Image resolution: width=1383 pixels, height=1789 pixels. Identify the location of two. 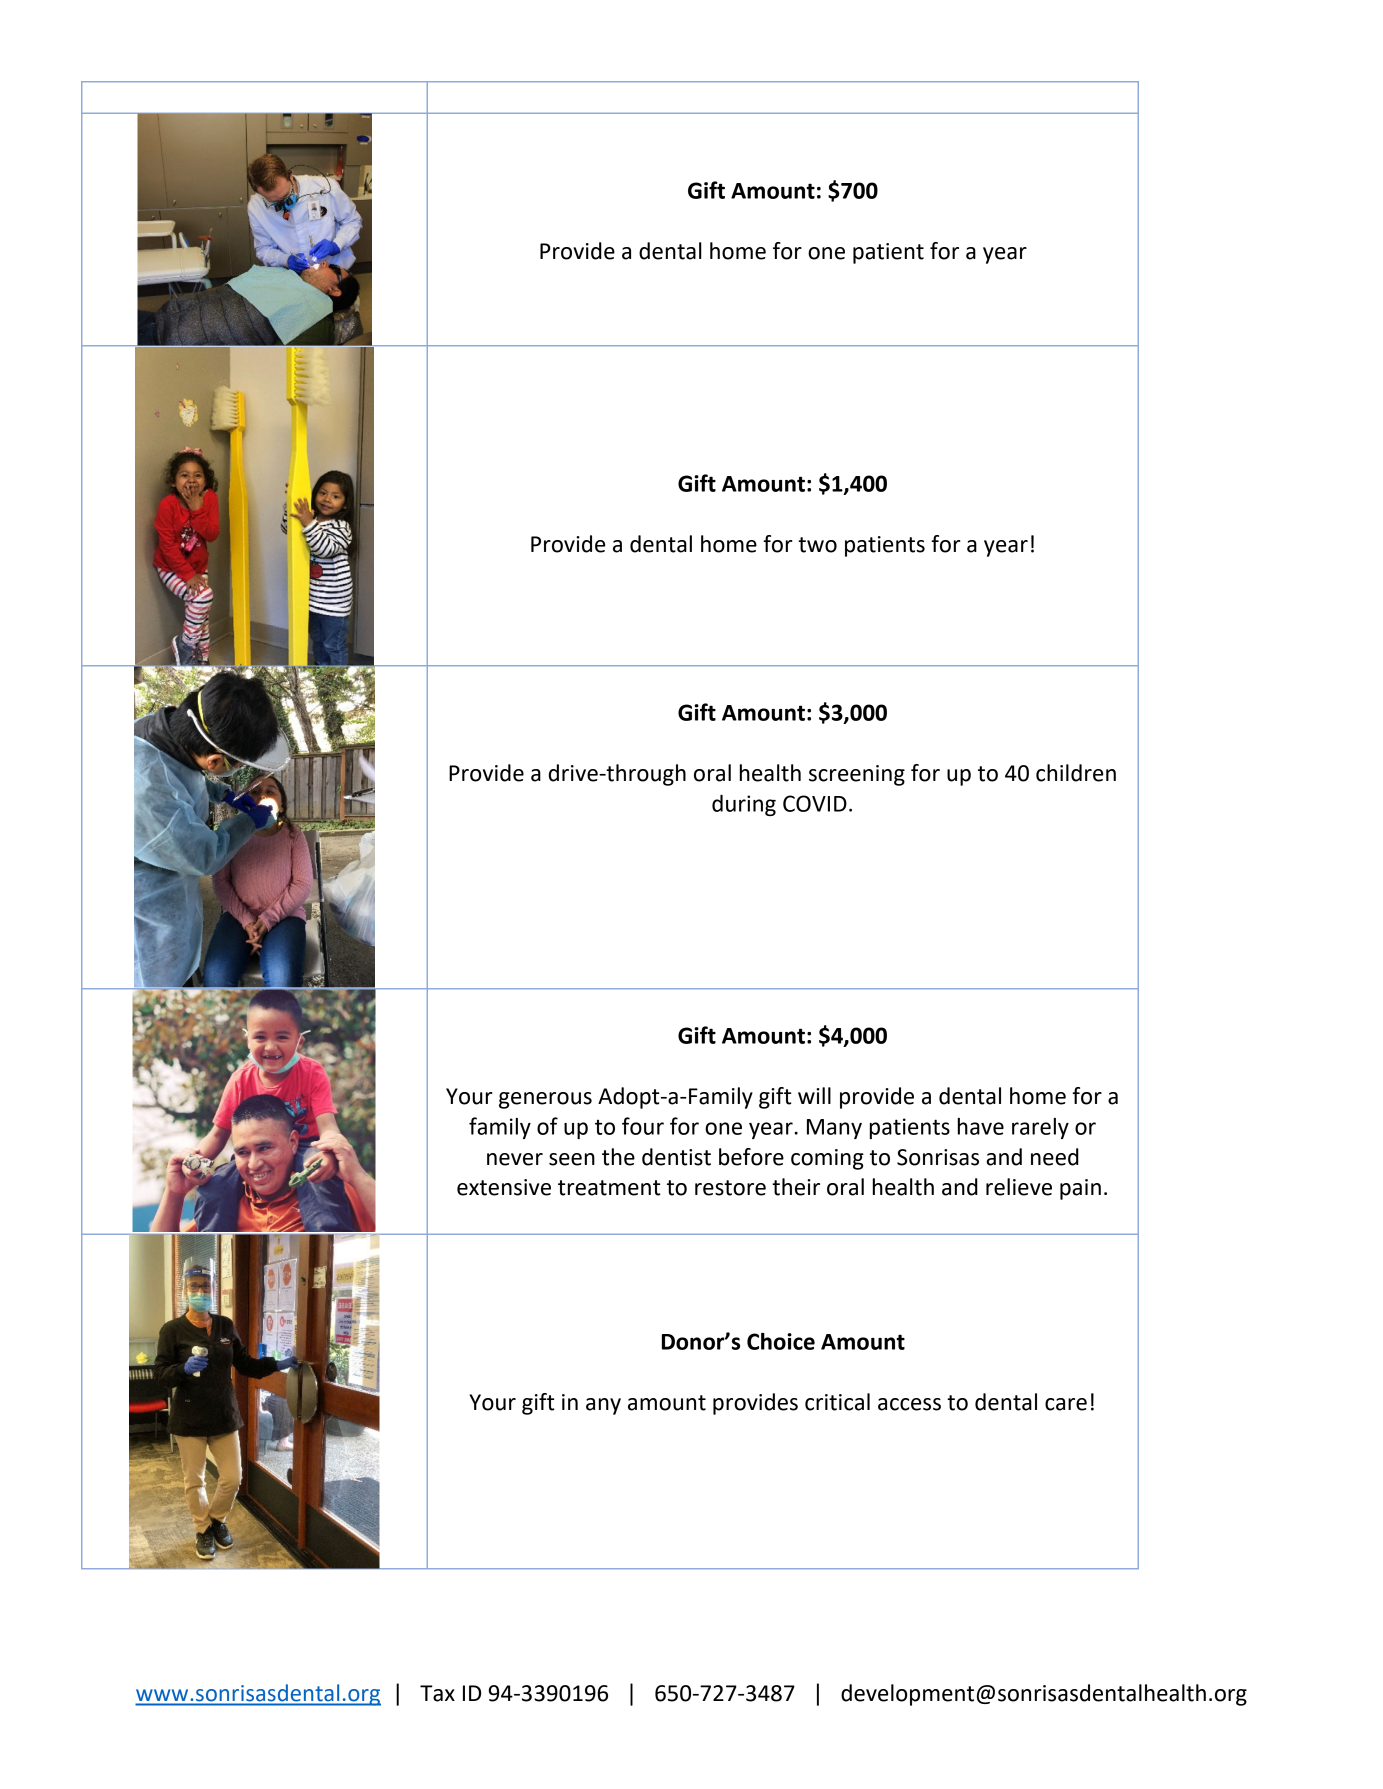
(817, 545).
